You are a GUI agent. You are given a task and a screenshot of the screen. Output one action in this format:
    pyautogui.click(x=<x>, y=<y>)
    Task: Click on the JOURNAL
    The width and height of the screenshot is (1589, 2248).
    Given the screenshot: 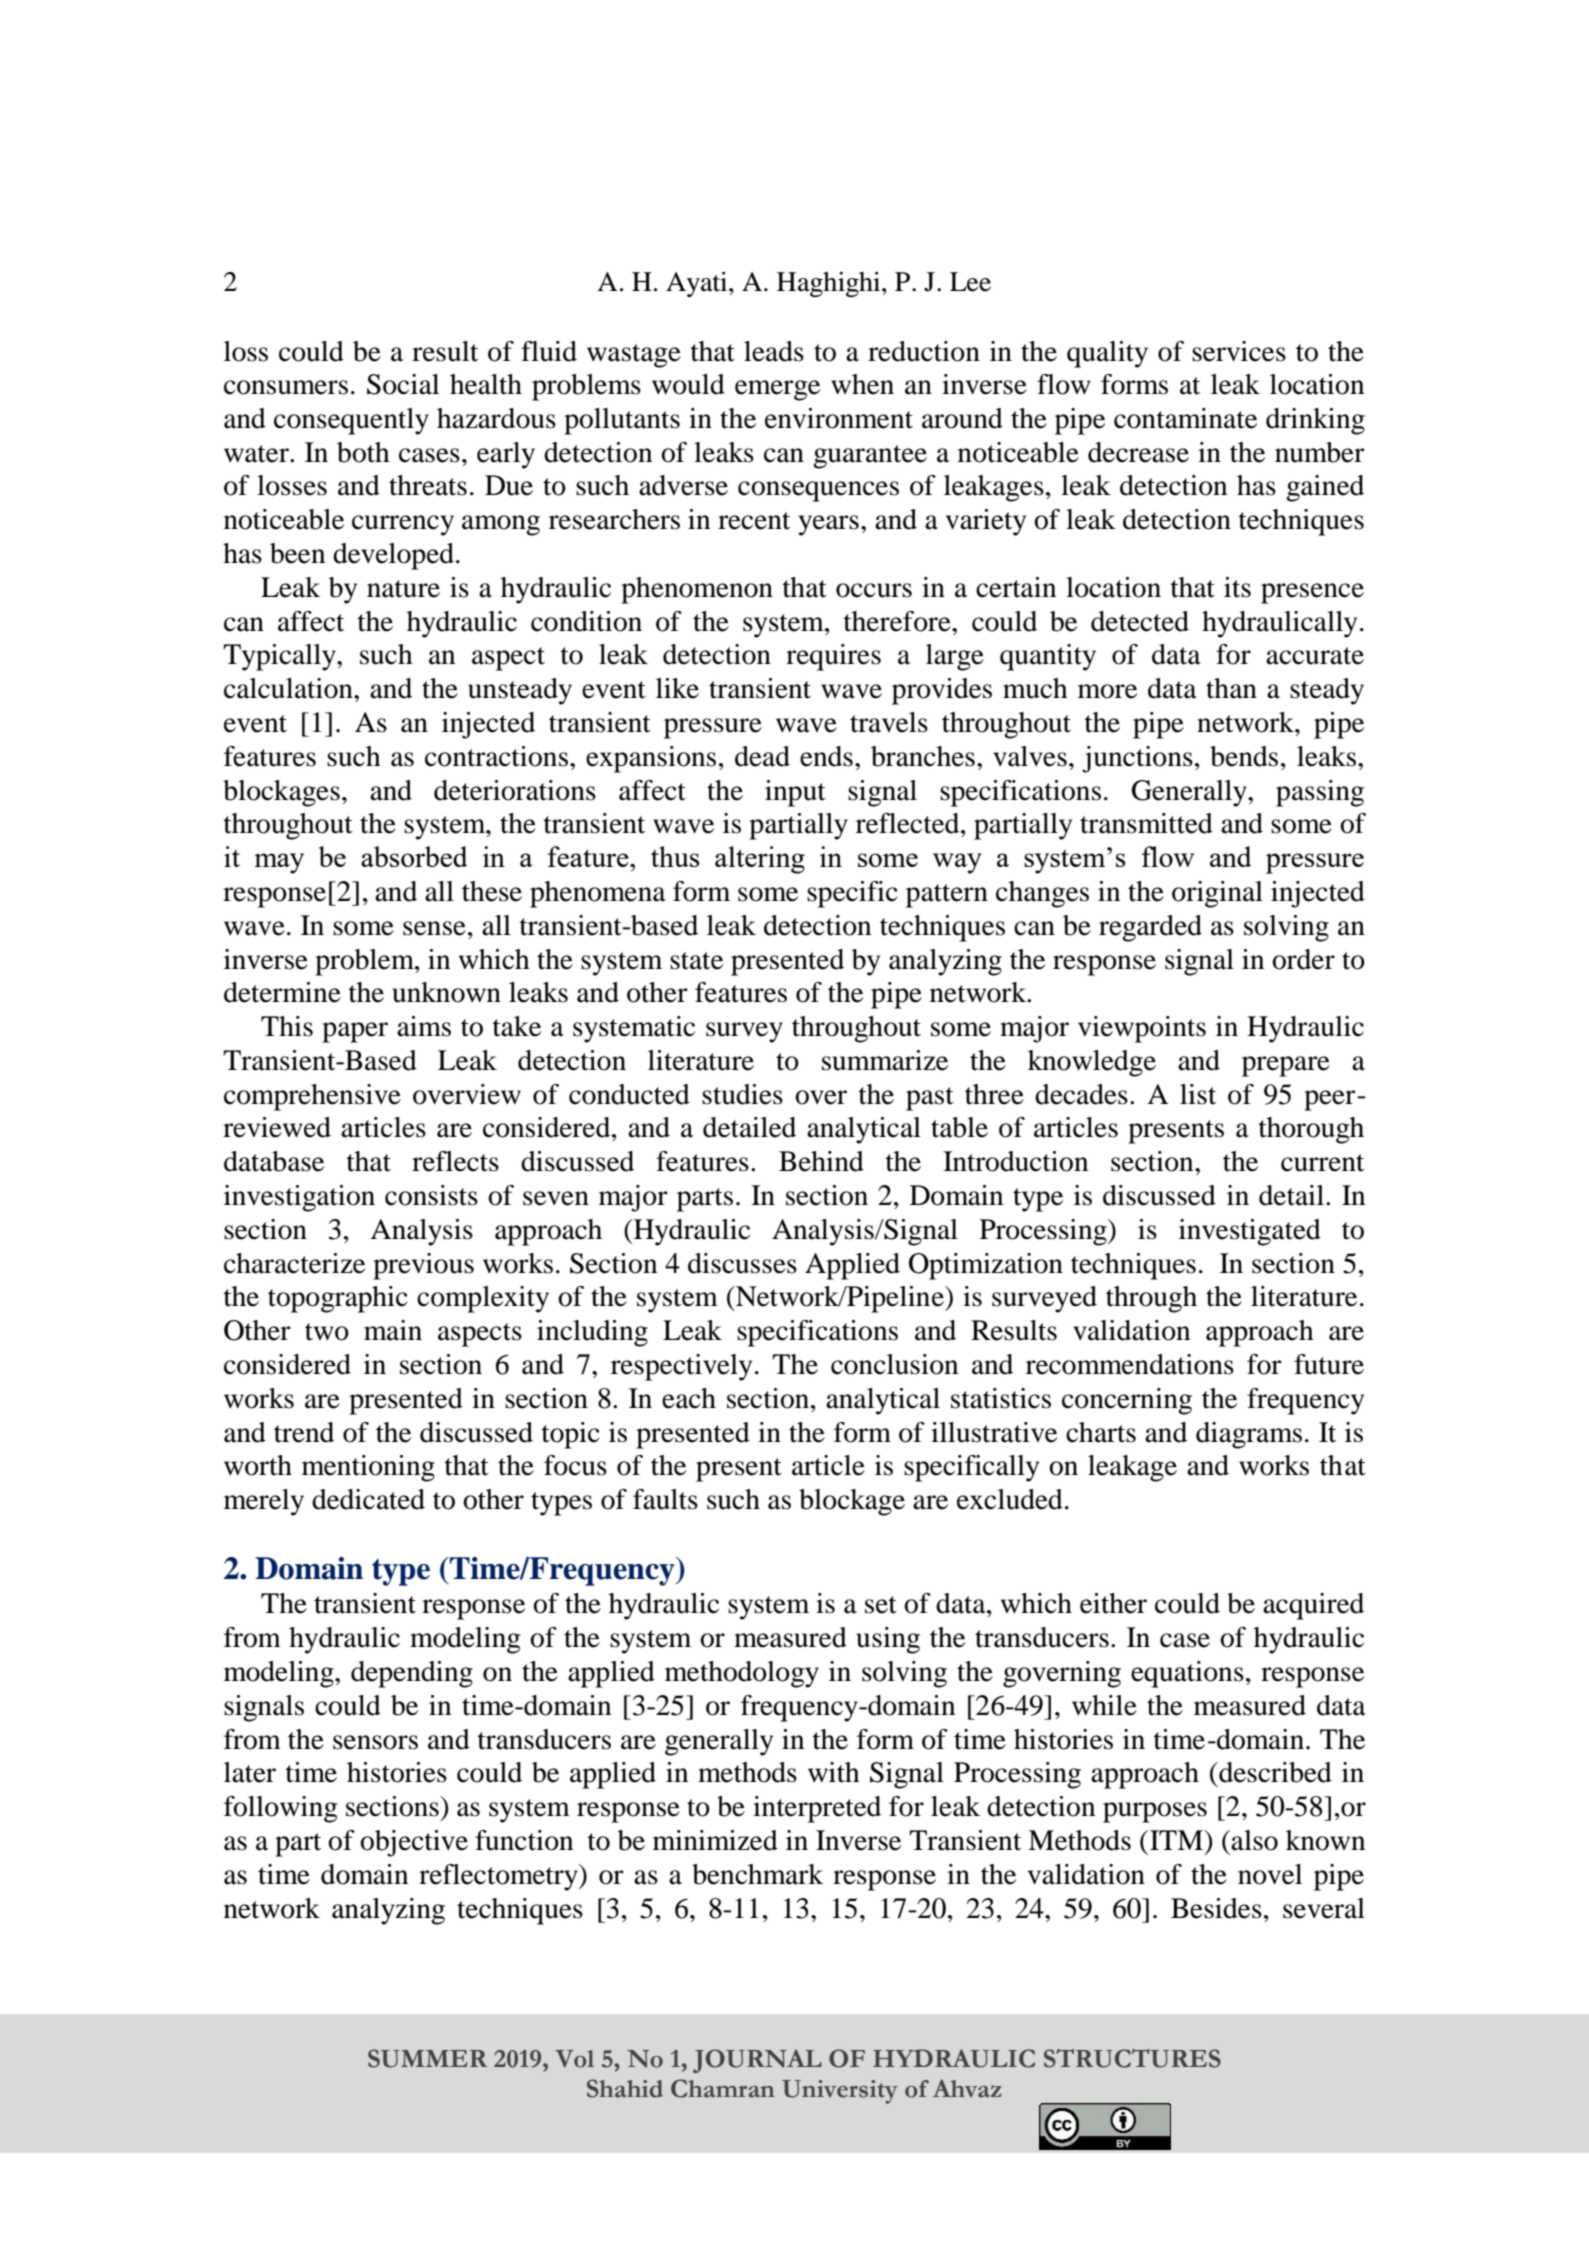 What is the action you would take?
    pyautogui.click(x=757, y=2061)
